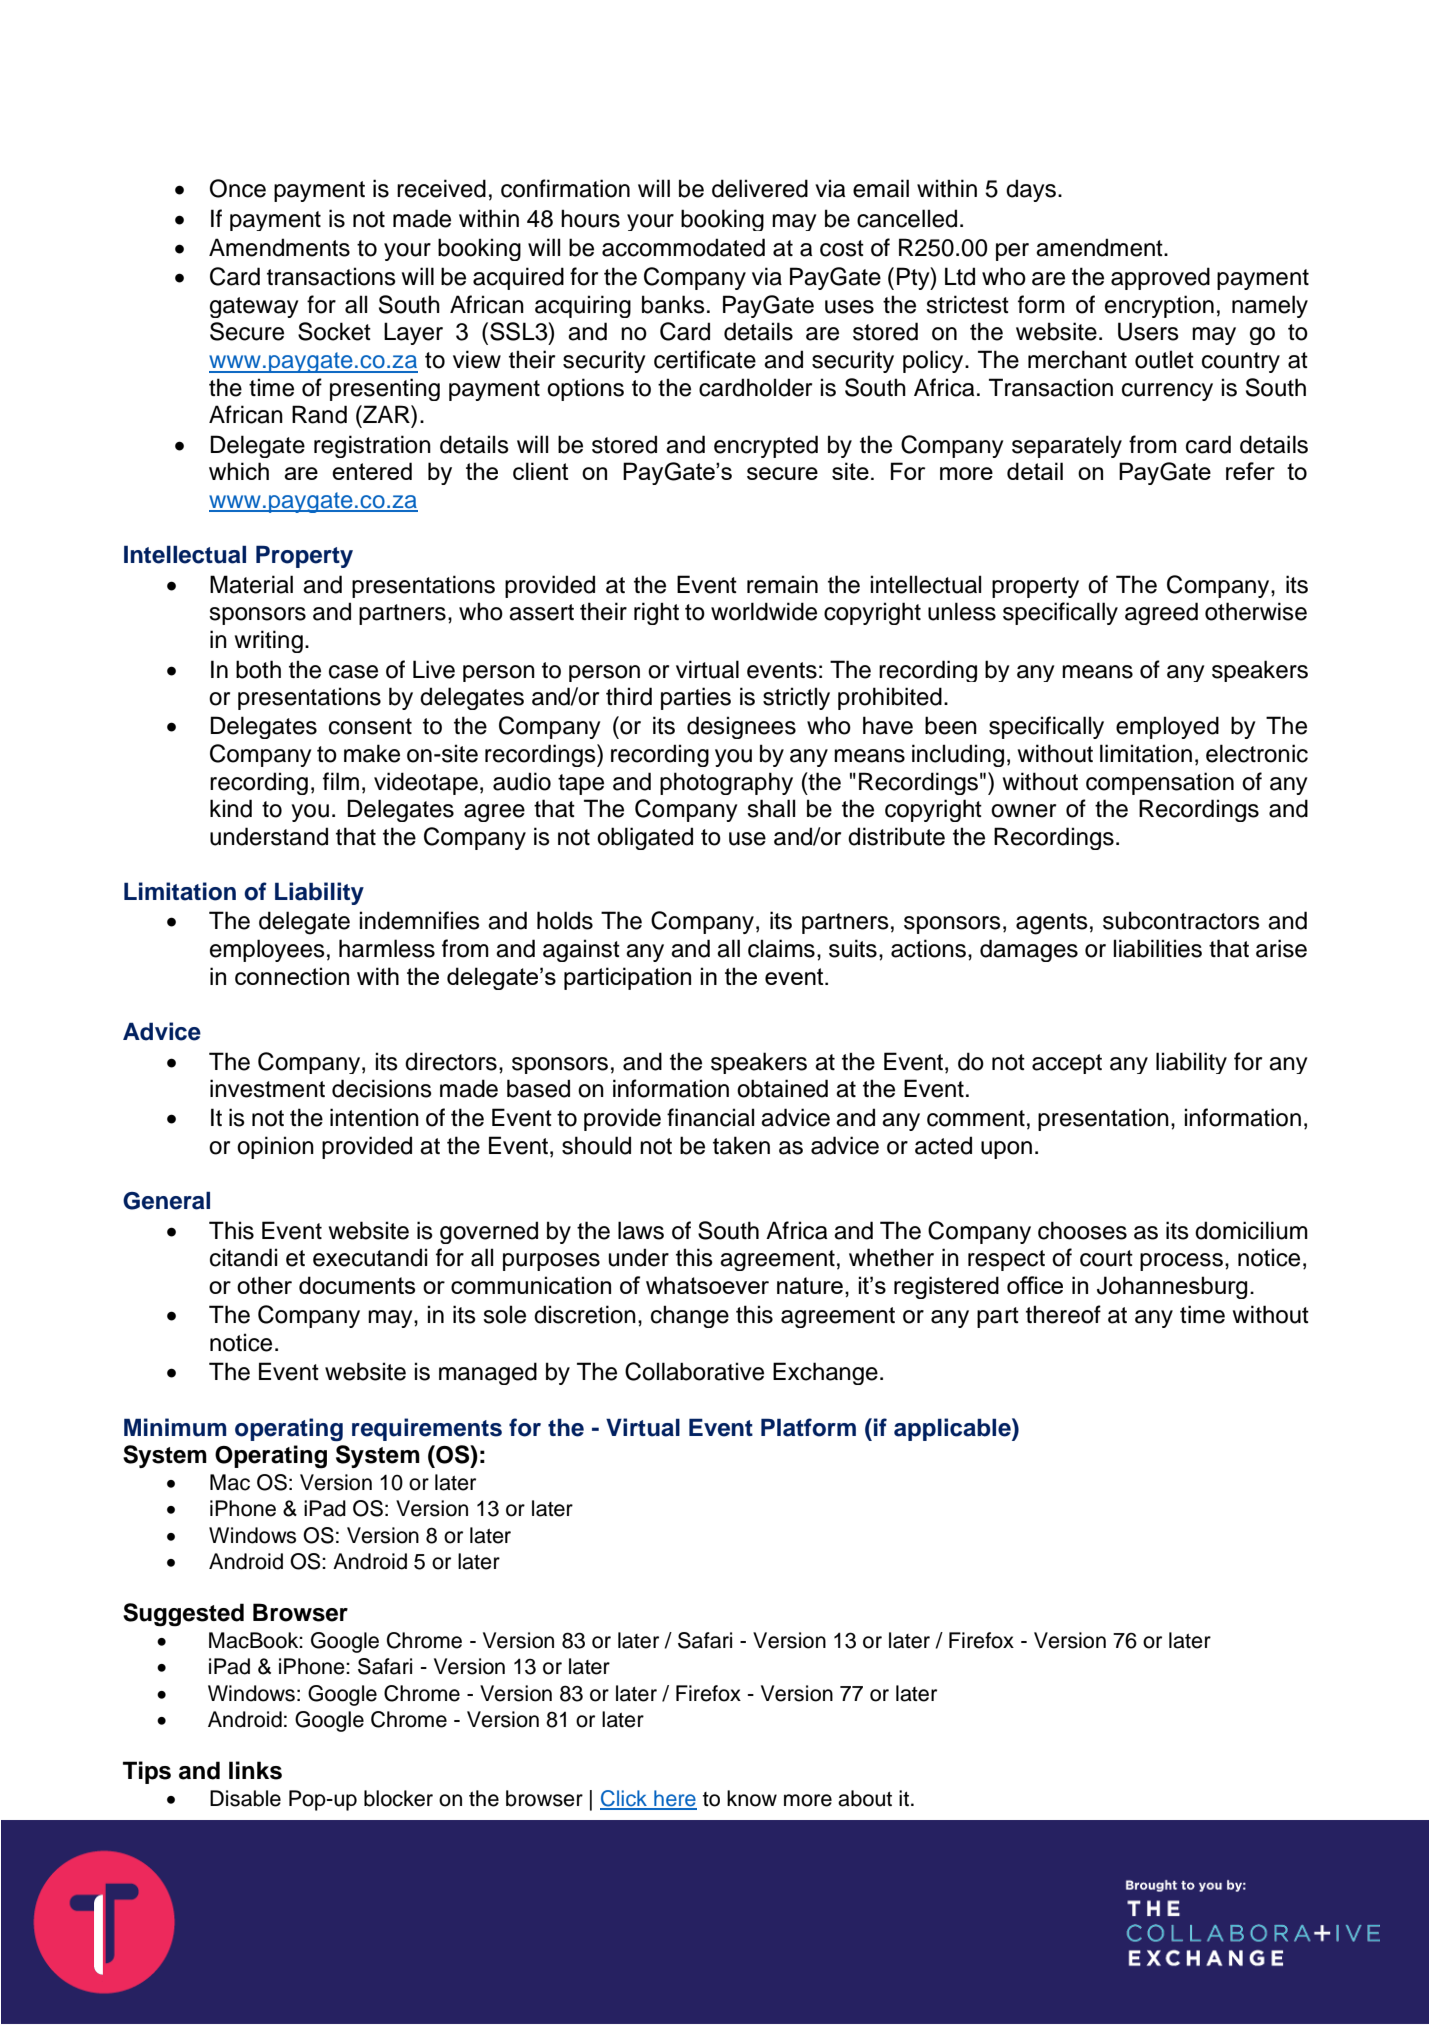 The height and width of the document is (2025, 1432). Describe the element at coordinates (1160, 278) in the document. I see `approved` at that location.
